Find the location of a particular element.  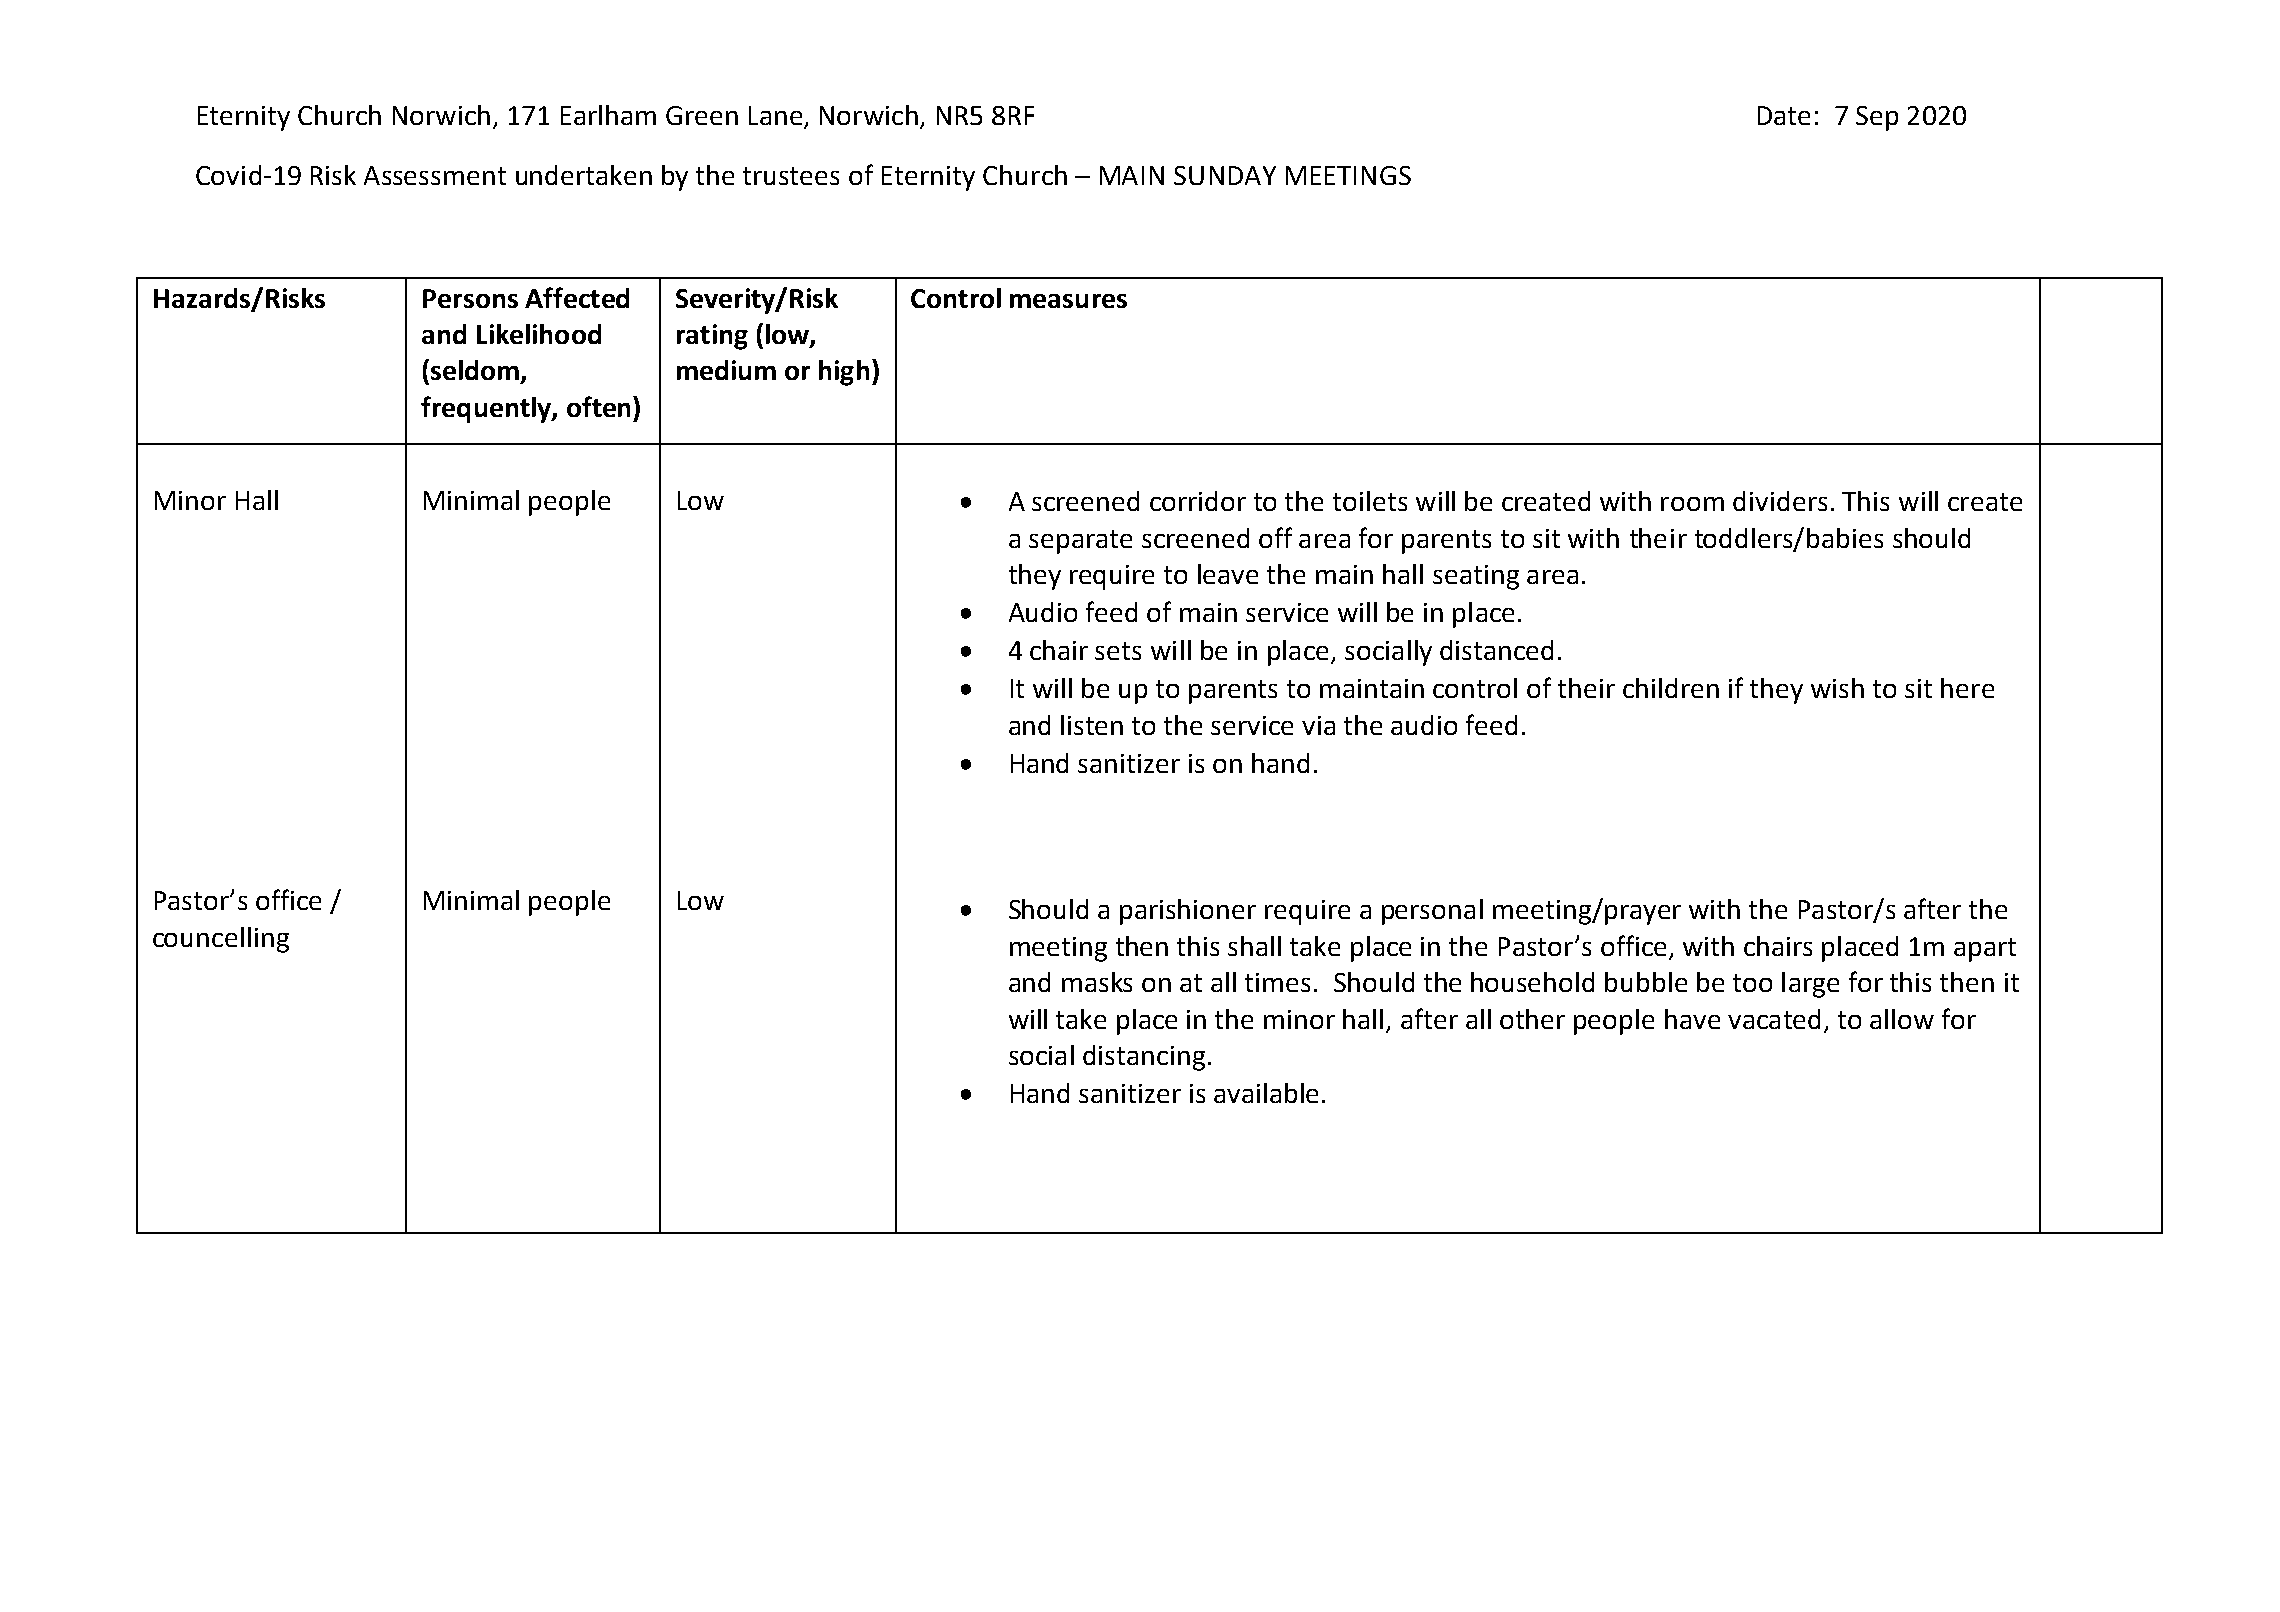

SUNDAY is located at coordinates (1225, 175).
